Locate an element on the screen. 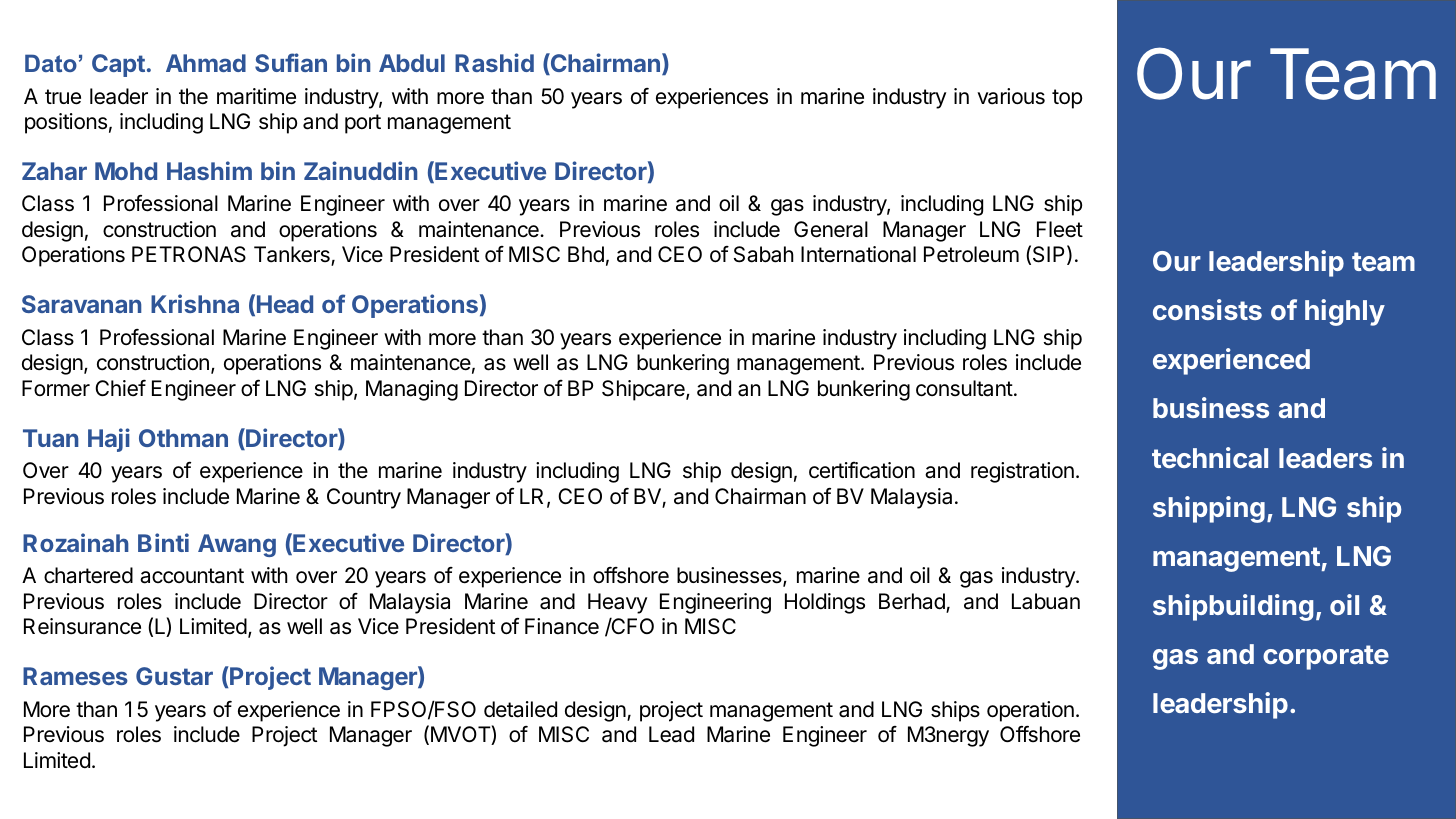  Ahmad is located at coordinates (206, 63).
